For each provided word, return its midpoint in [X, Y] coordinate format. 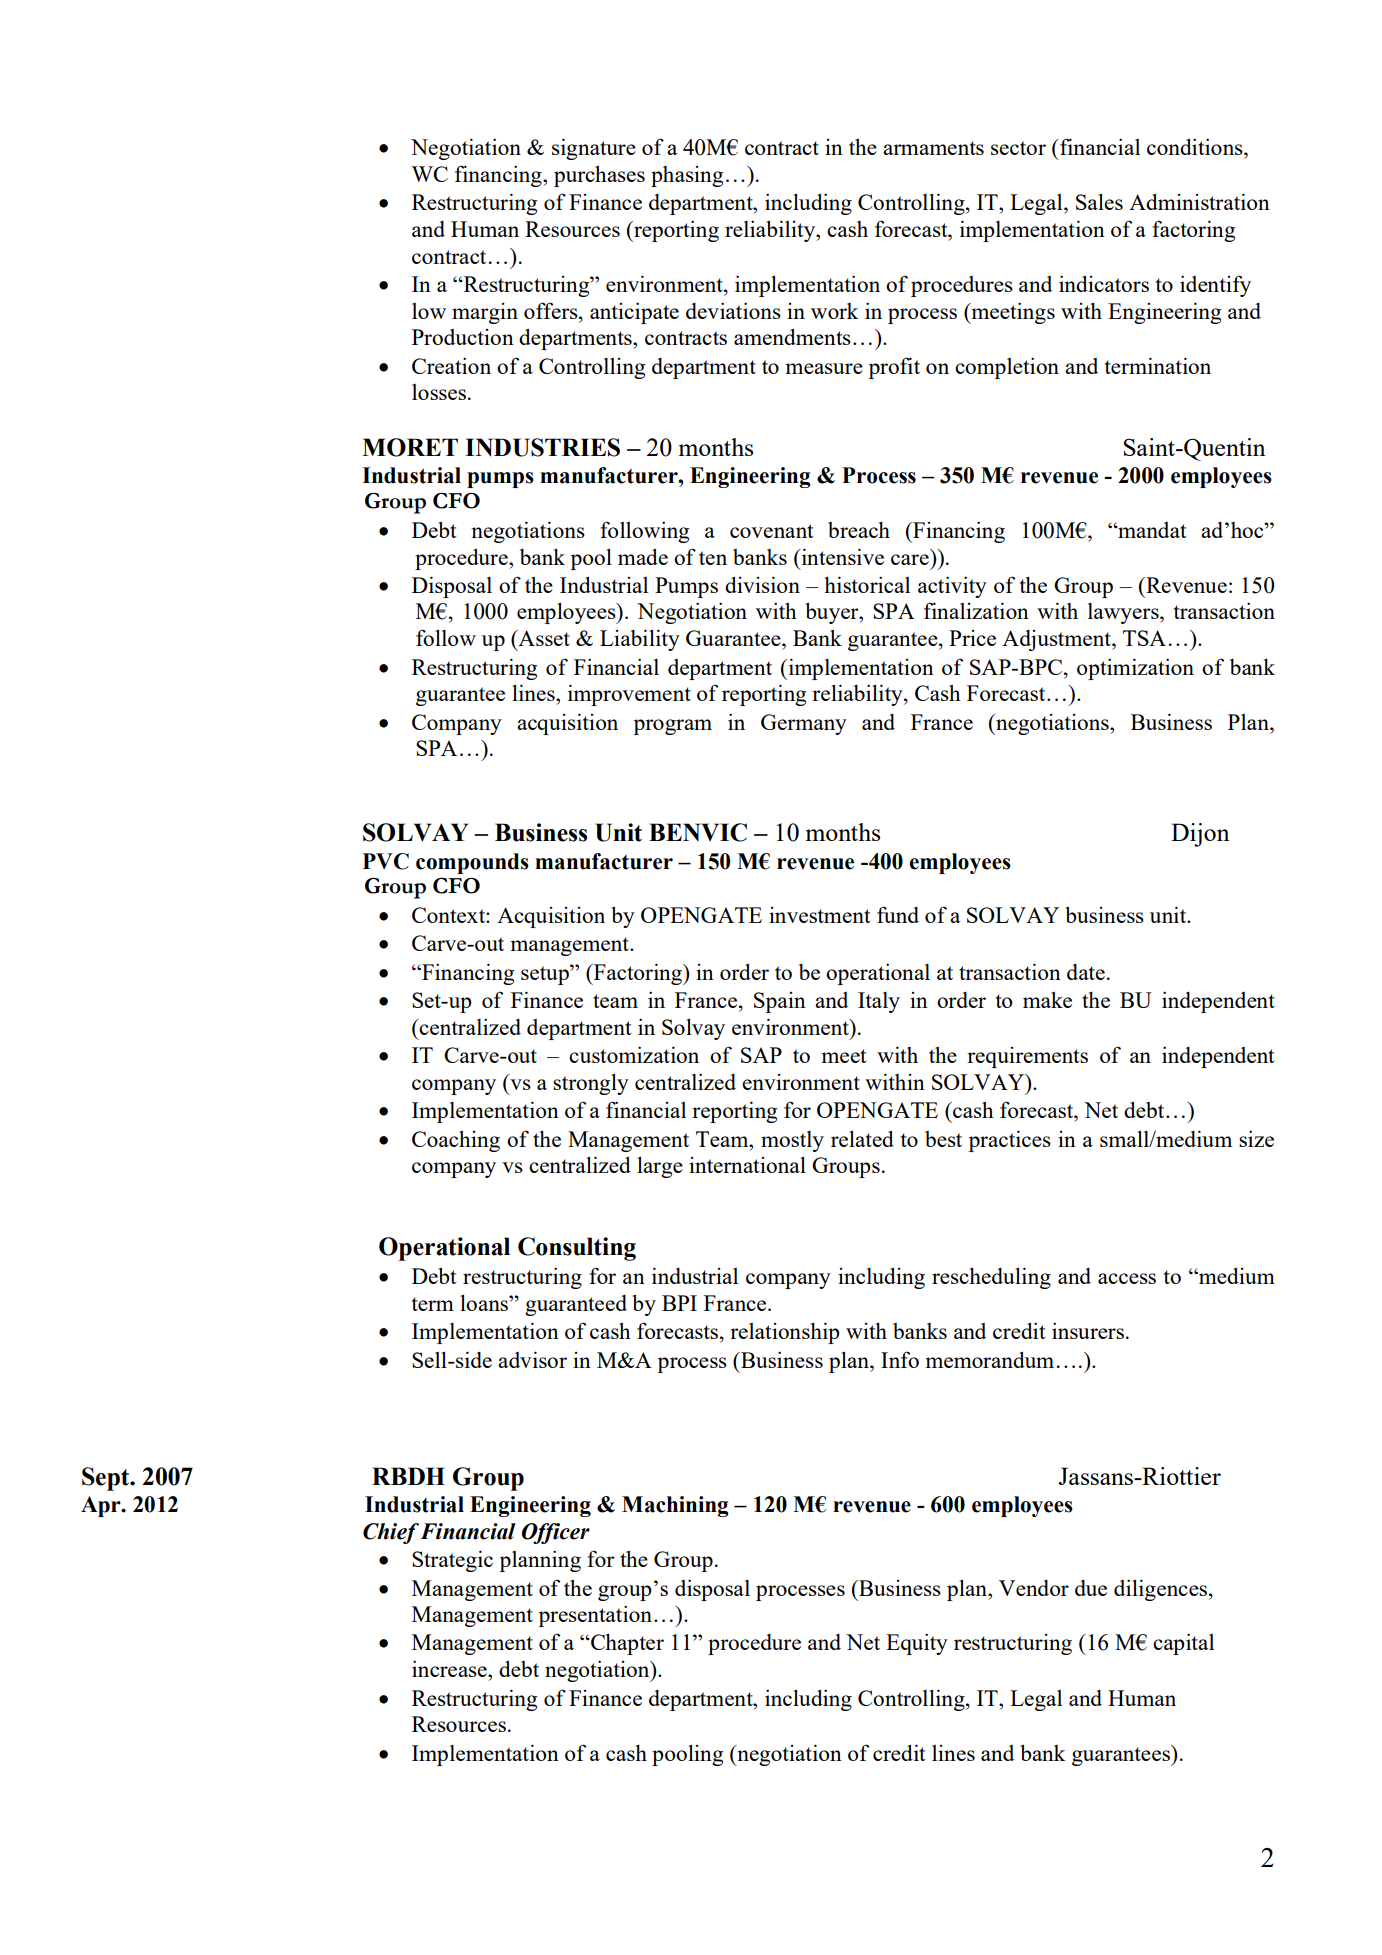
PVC [386, 861]
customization [634, 1054]
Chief [391, 1533]
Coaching [456, 1141]
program [672, 727]
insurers [1088, 1330]
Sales [1099, 201]
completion [1007, 368]
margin [485, 313]
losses [439, 392]
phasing [687, 176]
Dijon [1200, 835]
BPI [679, 1303]
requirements [1027, 1057]
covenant [771, 531]
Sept [107, 1479]
